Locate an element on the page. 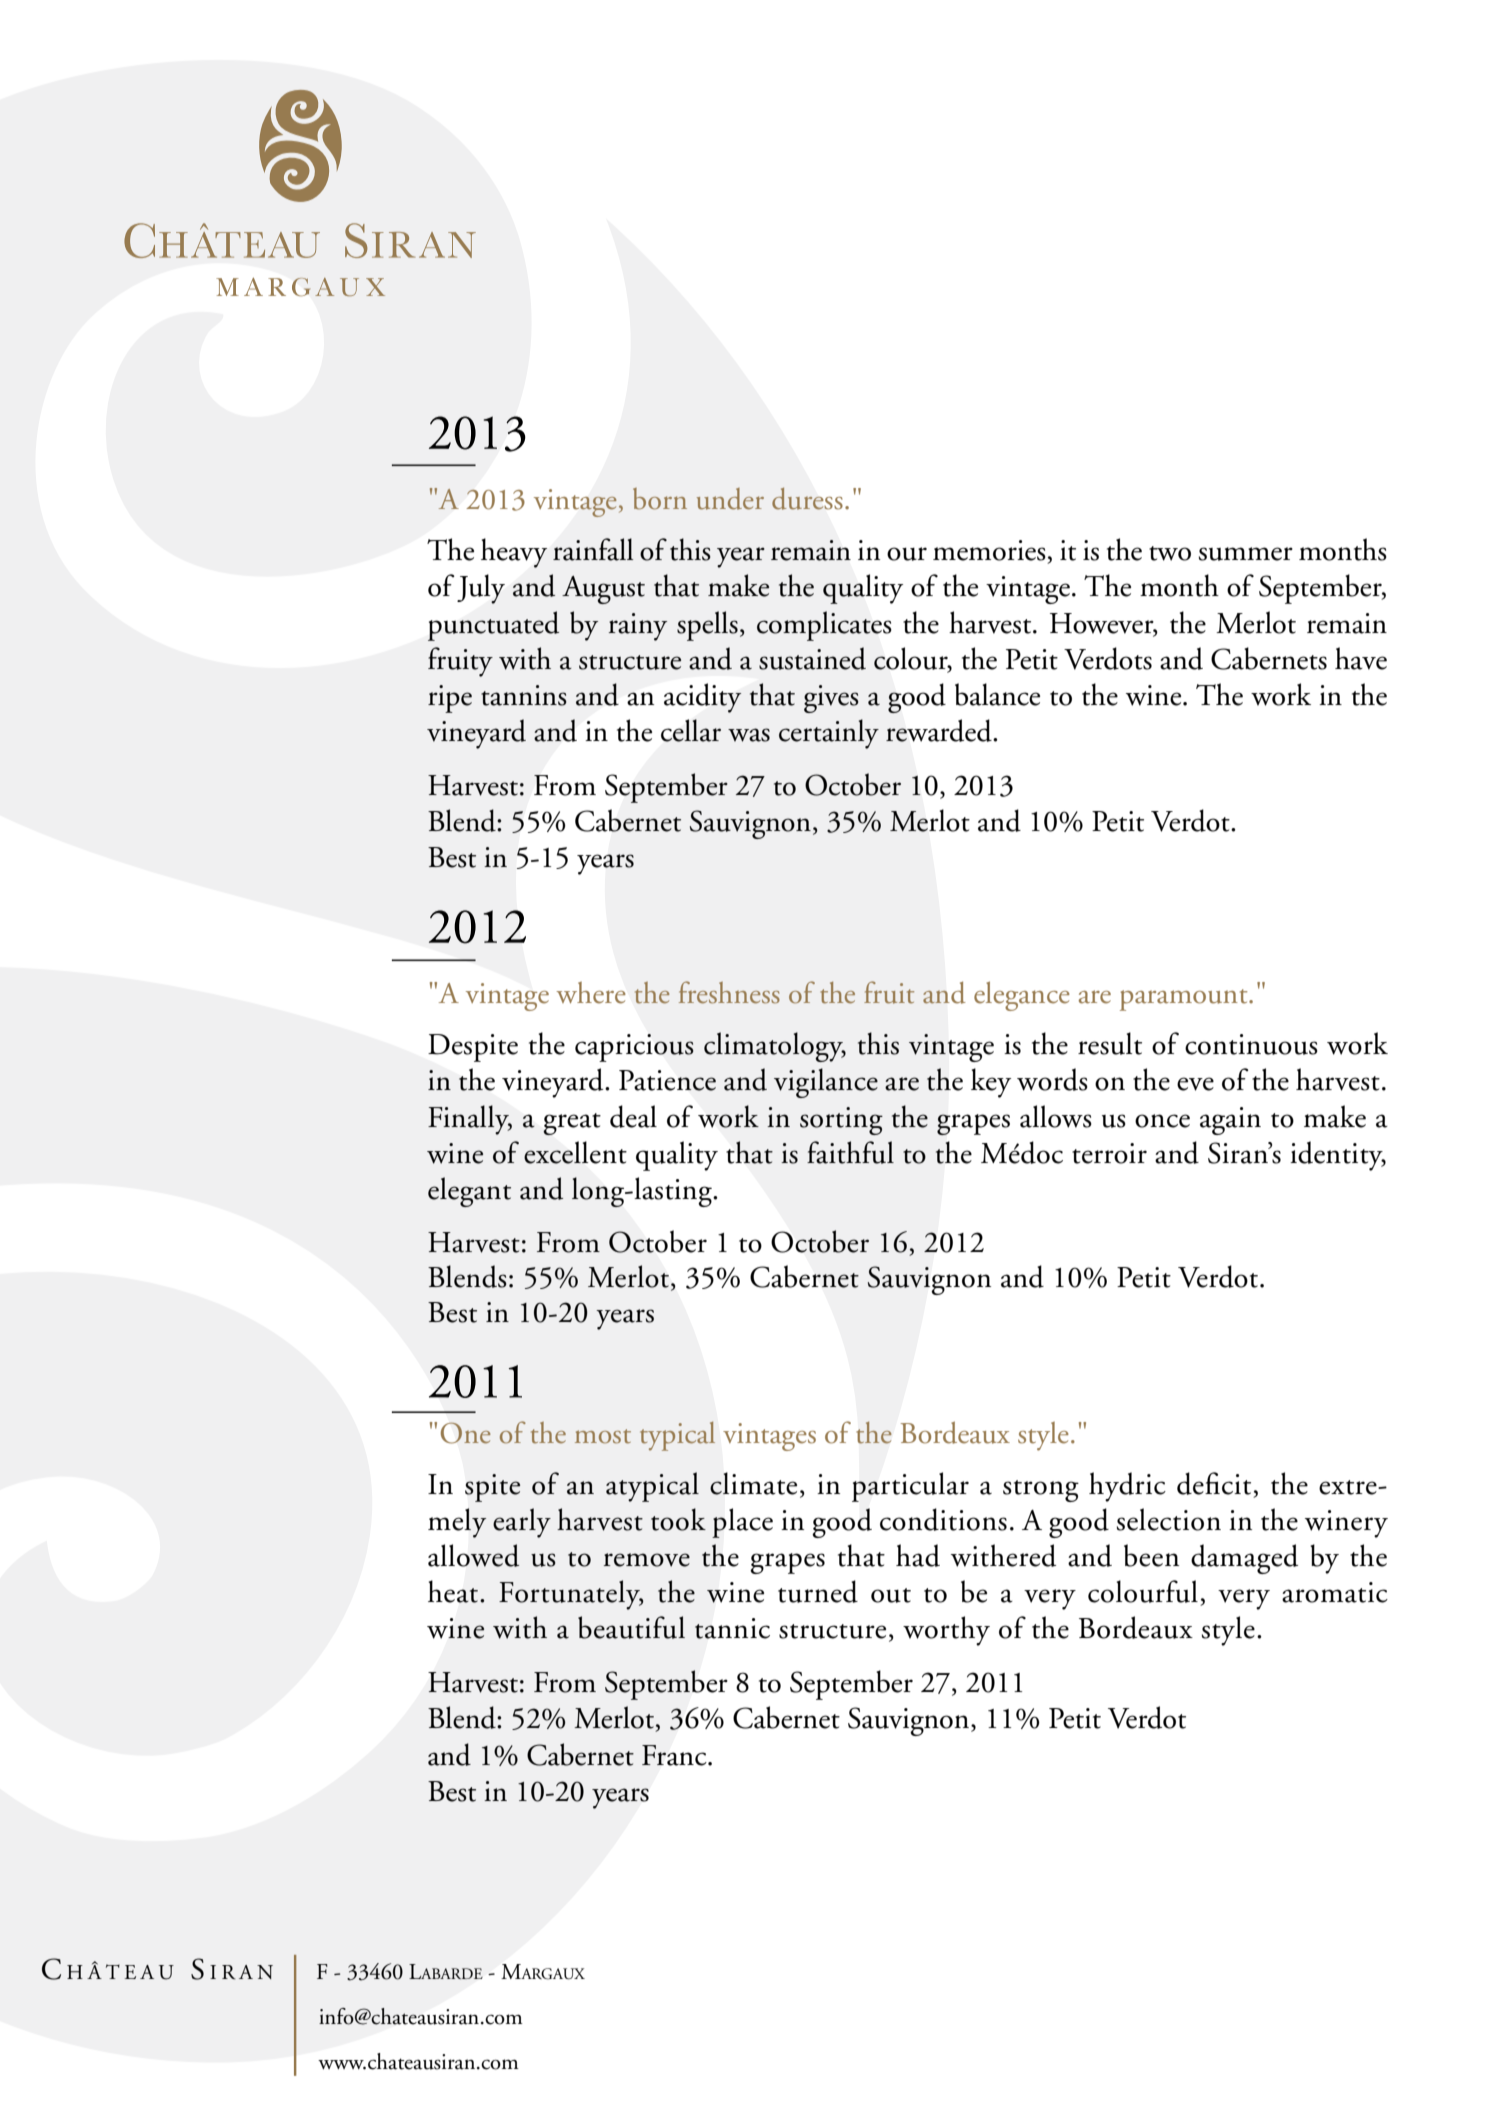 The height and width of the page is (2115, 1496). again is located at coordinates (1230, 1121).
